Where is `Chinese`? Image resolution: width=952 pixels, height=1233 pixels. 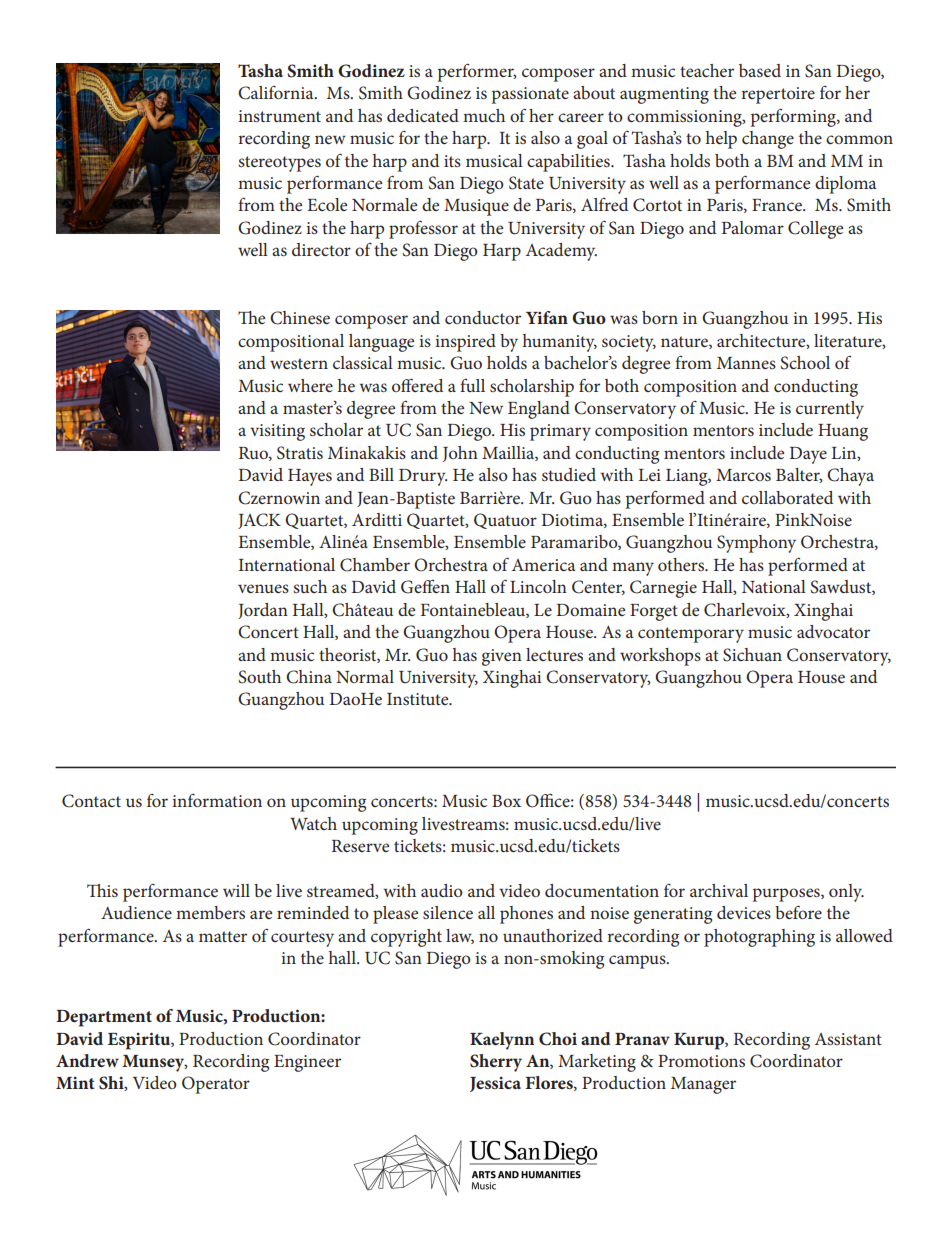 Chinese is located at coordinates (300, 318).
